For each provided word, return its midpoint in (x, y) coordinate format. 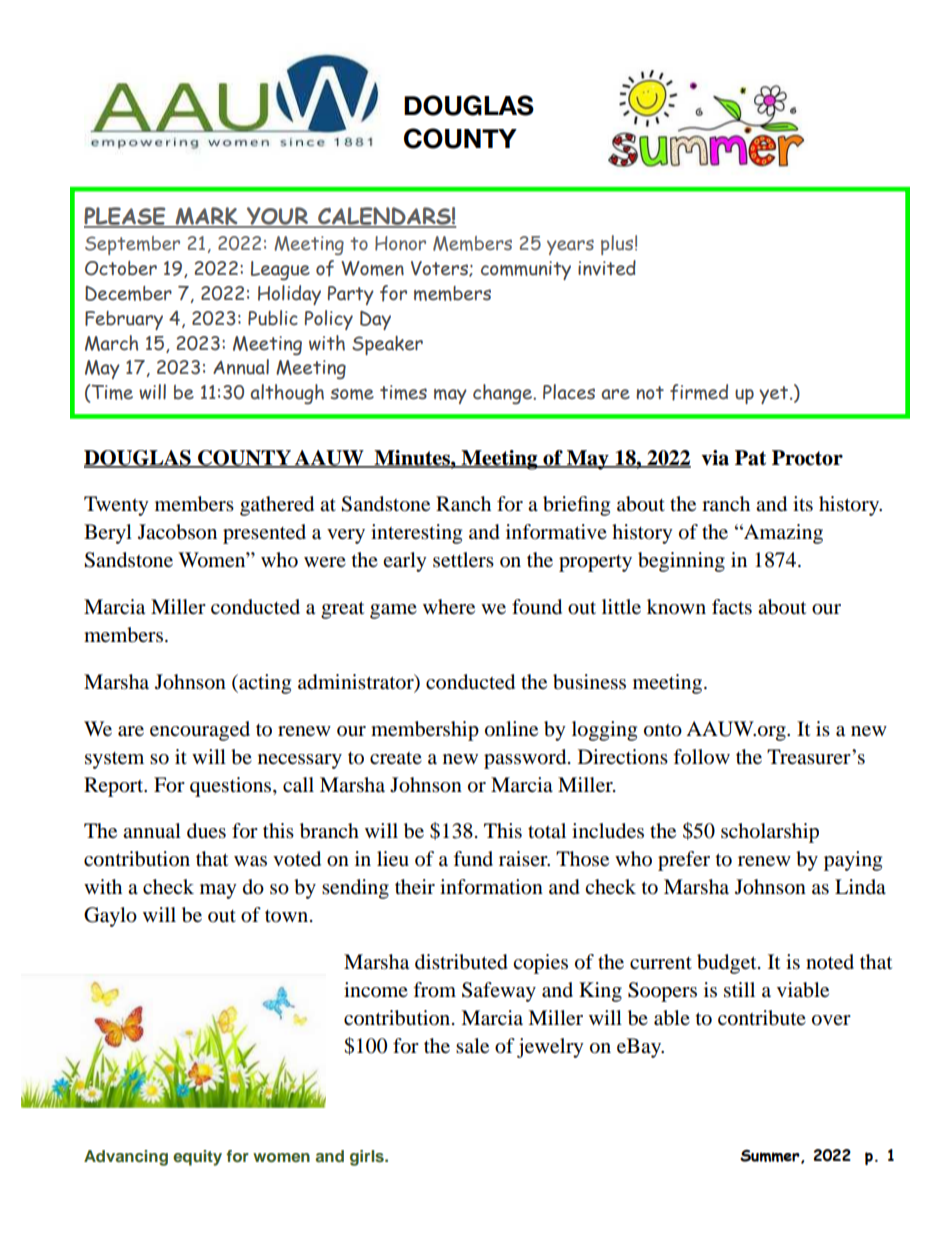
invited (607, 268)
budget (728, 964)
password (526, 759)
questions (232, 787)
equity (197, 1158)
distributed (461, 962)
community (526, 270)
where (449, 606)
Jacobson (177, 532)
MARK (207, 217)
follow (701, 757)
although (287, 394)
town (288, 916)
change (503, 394)
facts (732, 607)
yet (775, 395)
